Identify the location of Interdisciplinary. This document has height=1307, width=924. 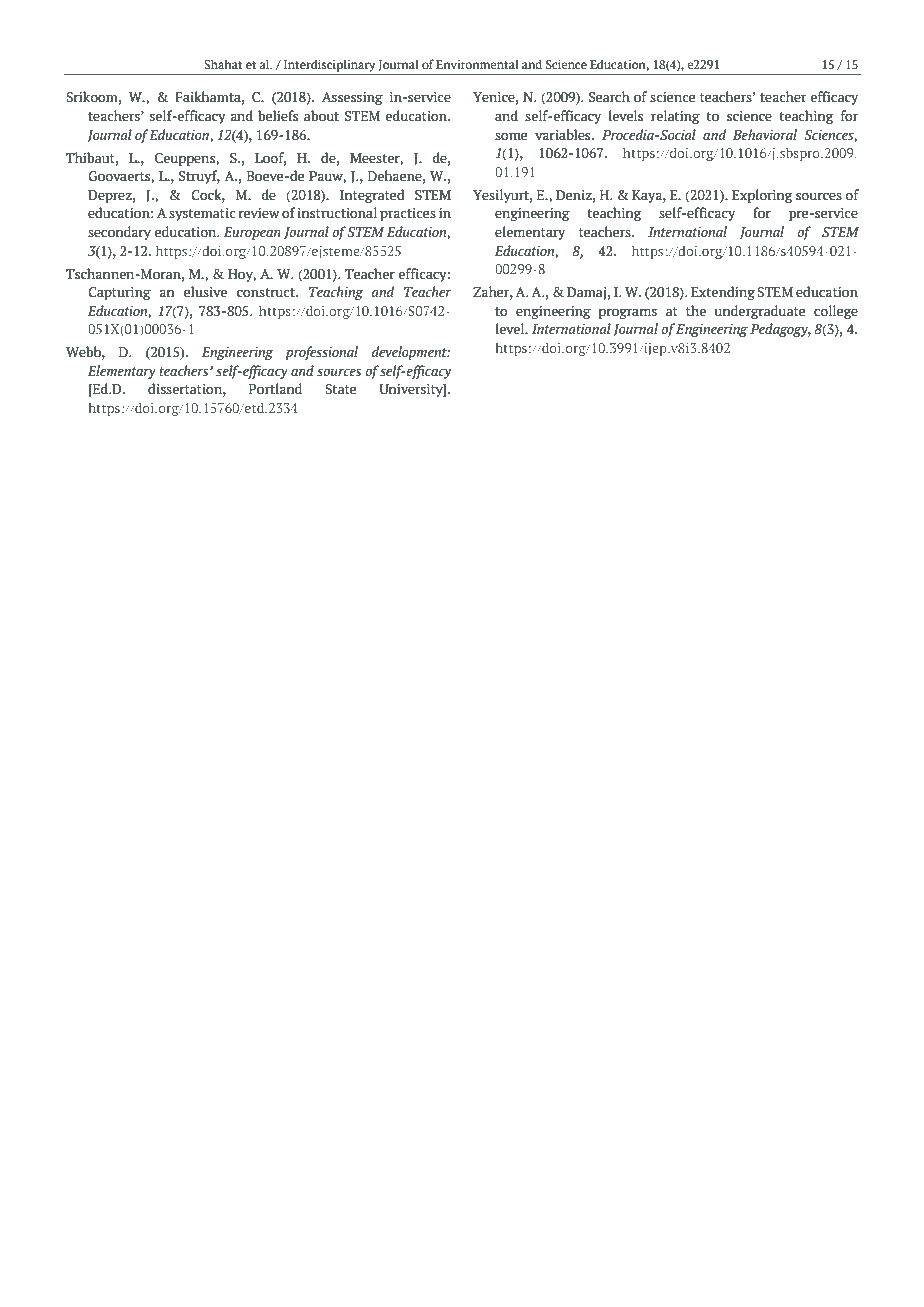
(329, 65).
